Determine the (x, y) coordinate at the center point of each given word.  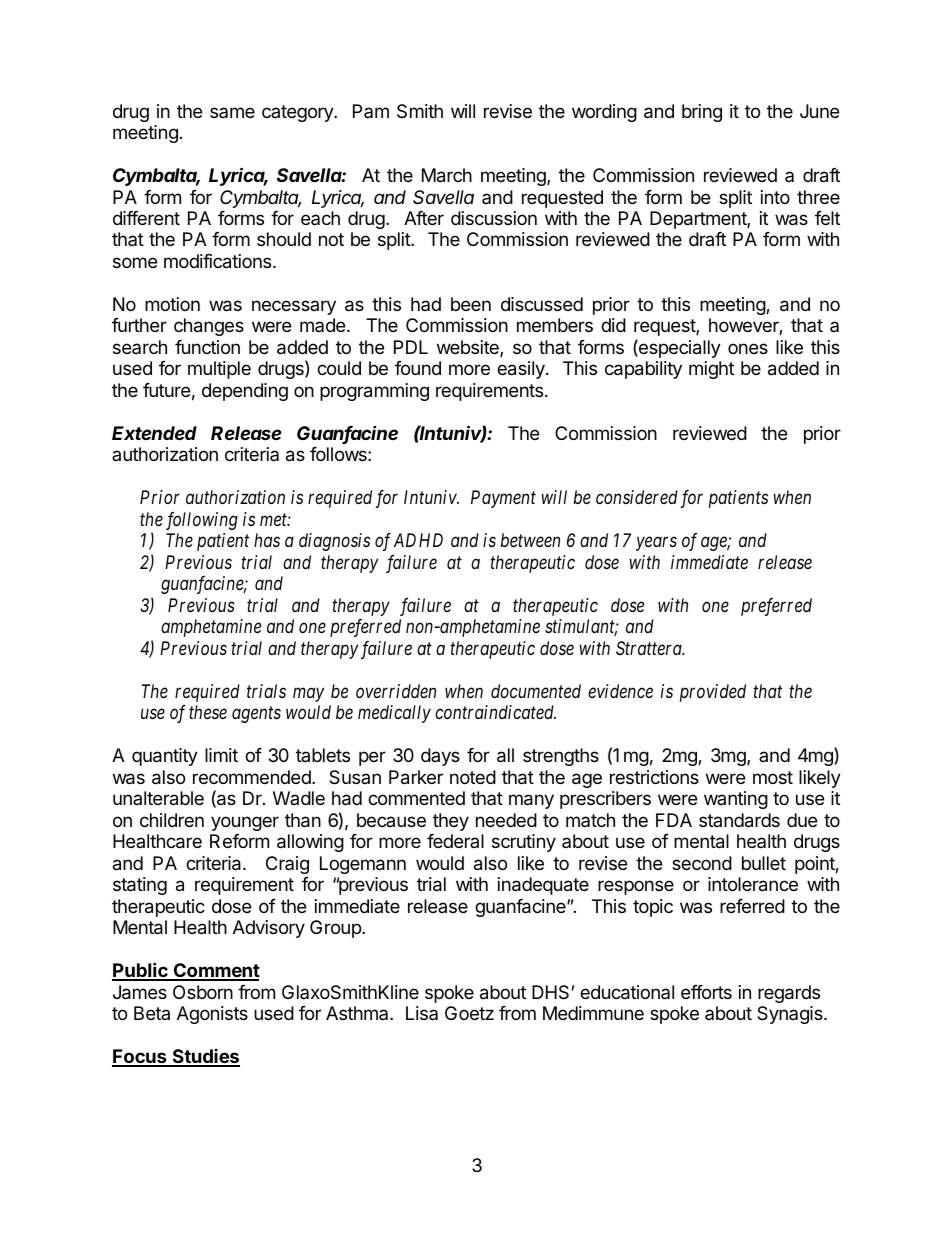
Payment (503, 499)
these (208, 712)
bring (702, 113)
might (711, 370)
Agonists (212, 1015)
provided (713, 693)
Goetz (469, 1013)
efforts (706, 992)
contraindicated (495, 712)
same (232, 112)
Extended (154, 433)
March (447, 175)
